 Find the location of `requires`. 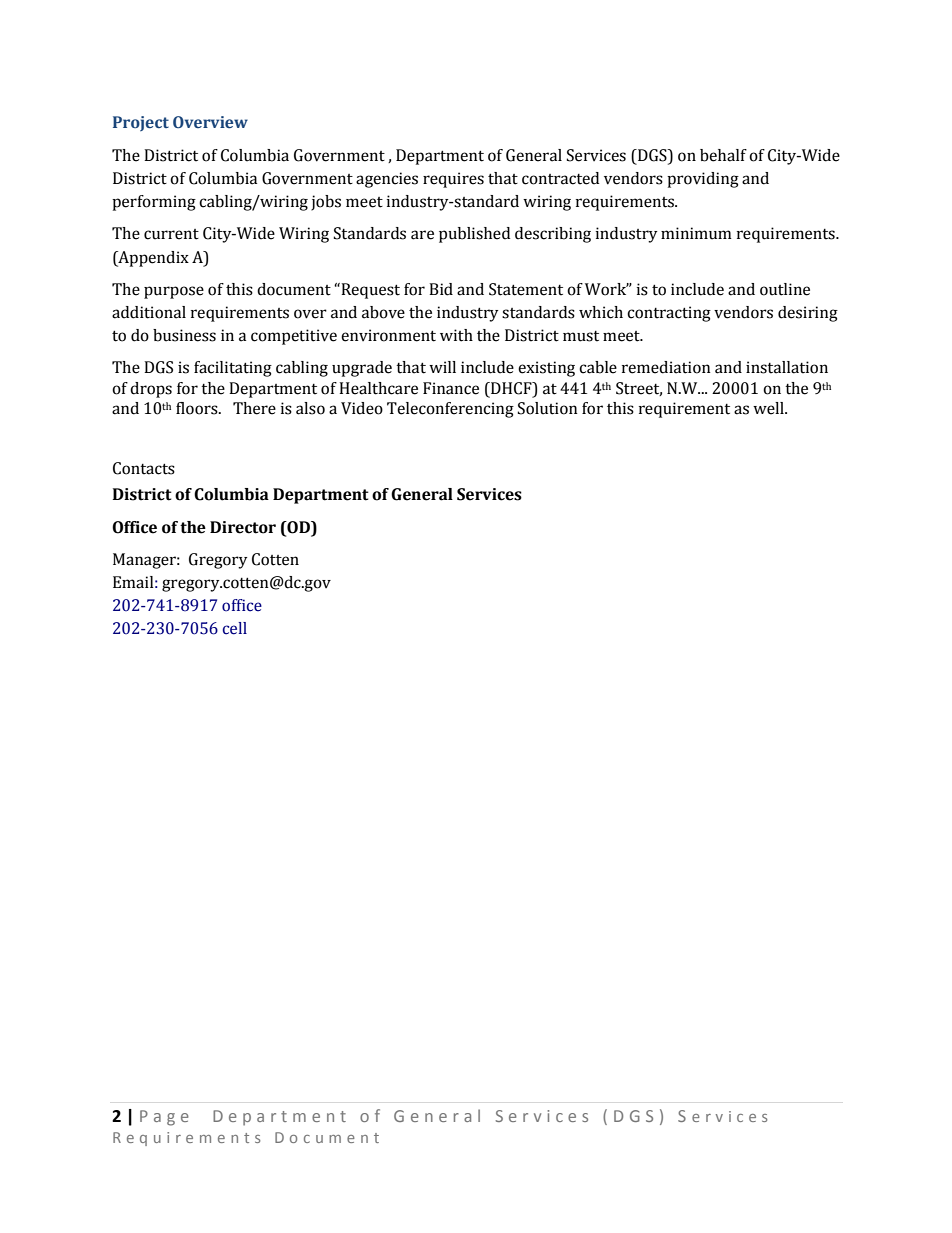

requires is located at coordinates (453, 180).
